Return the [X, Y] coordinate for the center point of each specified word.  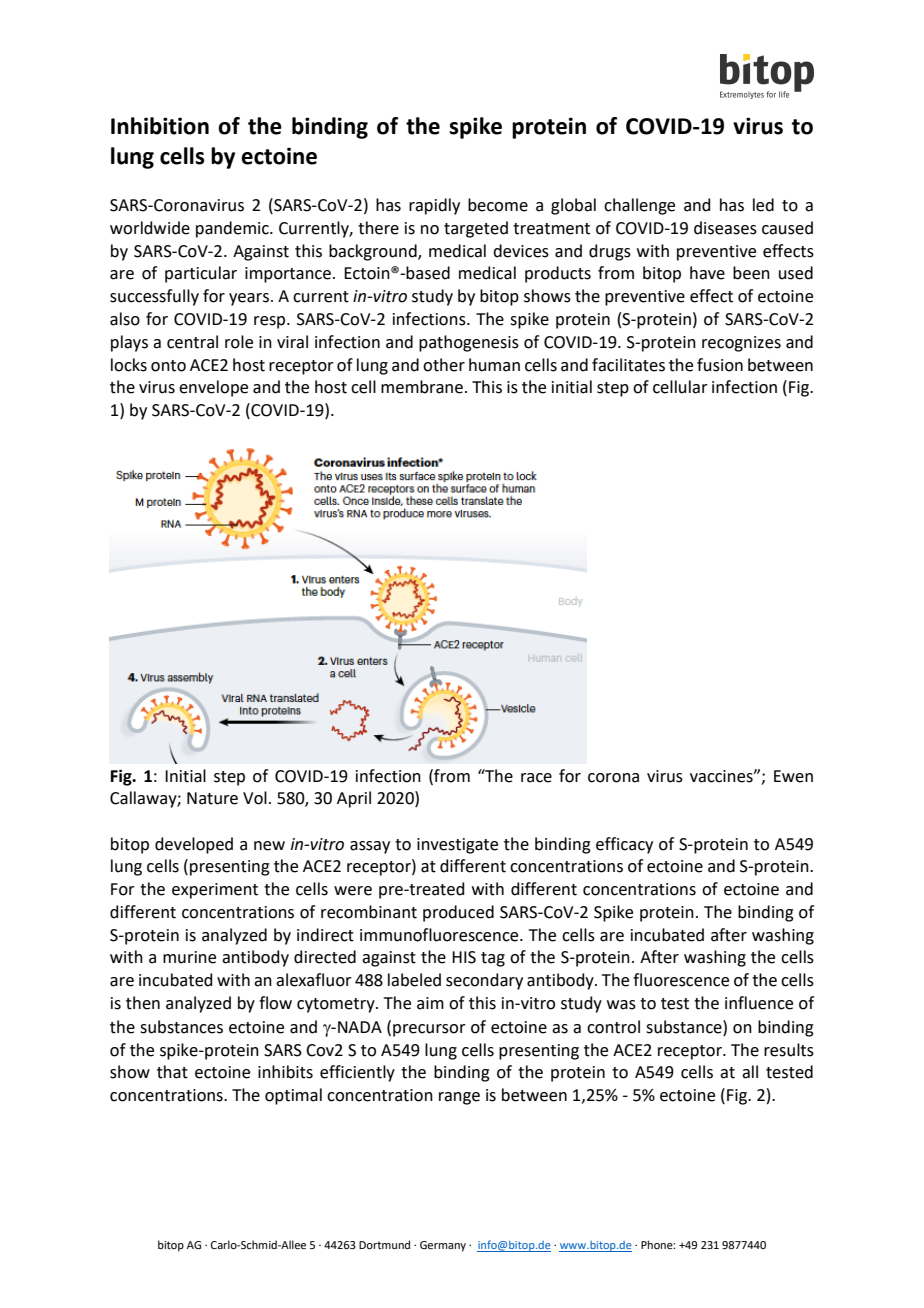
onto [168, 366]
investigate [457, 846]
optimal [293, 1096]
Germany [443, 1246]
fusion [720, 365]
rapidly [434, 206]
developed [194, 845]
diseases [725, 228]
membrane [422, 387]
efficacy [624, 845]
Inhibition [160, 126]
